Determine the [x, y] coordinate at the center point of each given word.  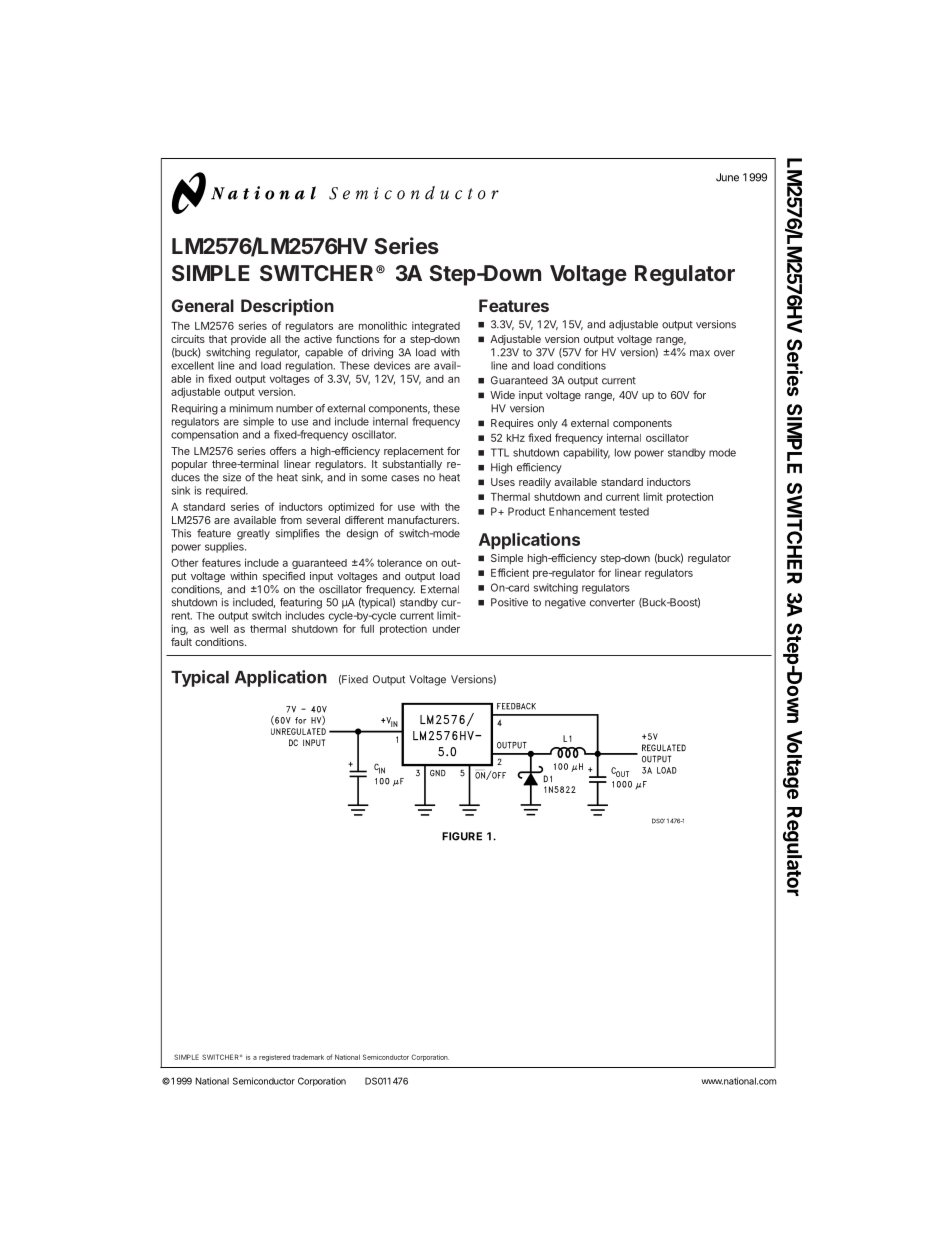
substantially [412, 465]
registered [274, 1058]
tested [634, 511]
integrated [436, 326]
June [727, 177]
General [203, 305]
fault [181, 642]
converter [612, 603]
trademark [308, 1057]
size [232, 477]
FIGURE [462, 836]
